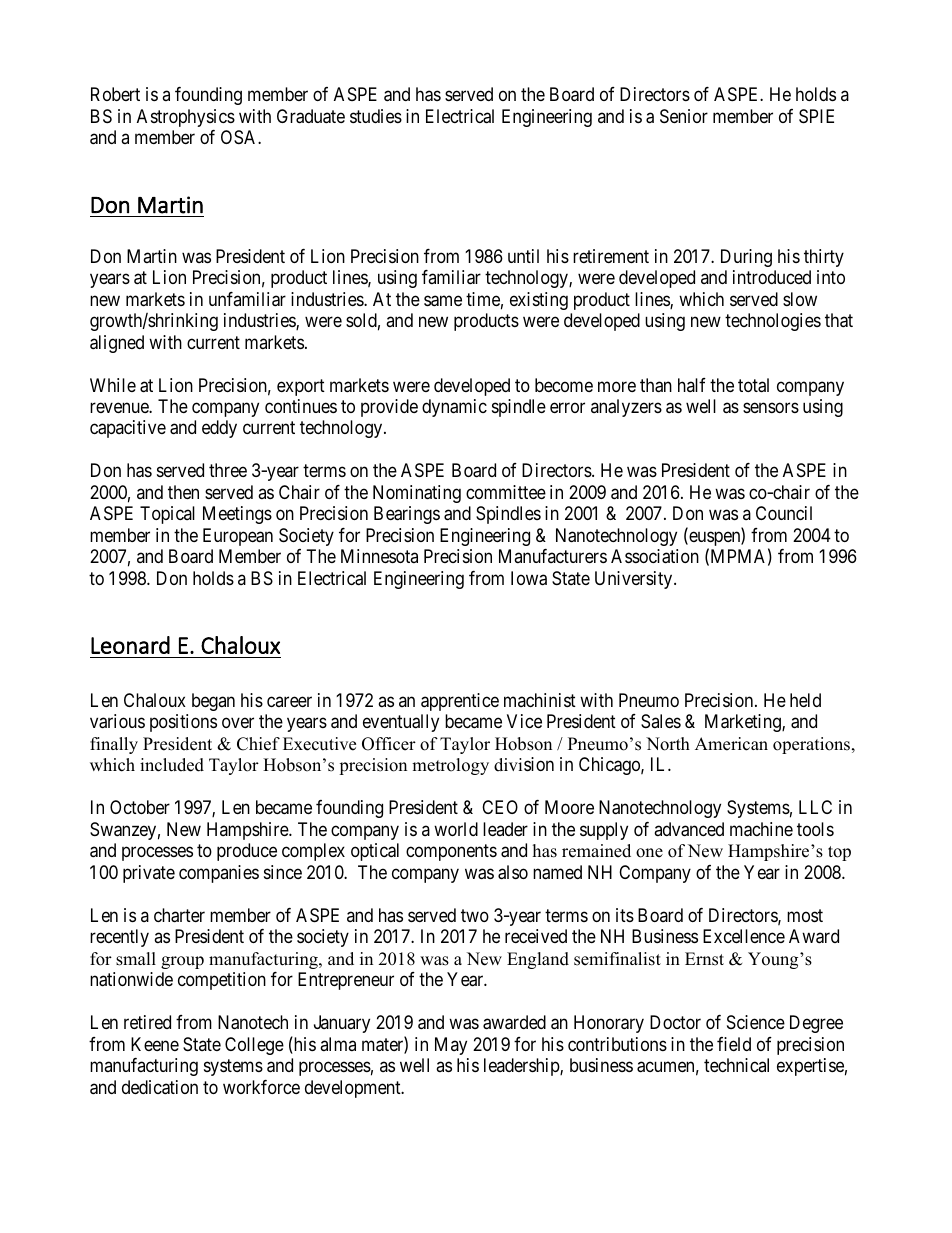  What do you see at coordinates (219, 429) in the image?
I see `eddy` at bounding box center [219, 429].
